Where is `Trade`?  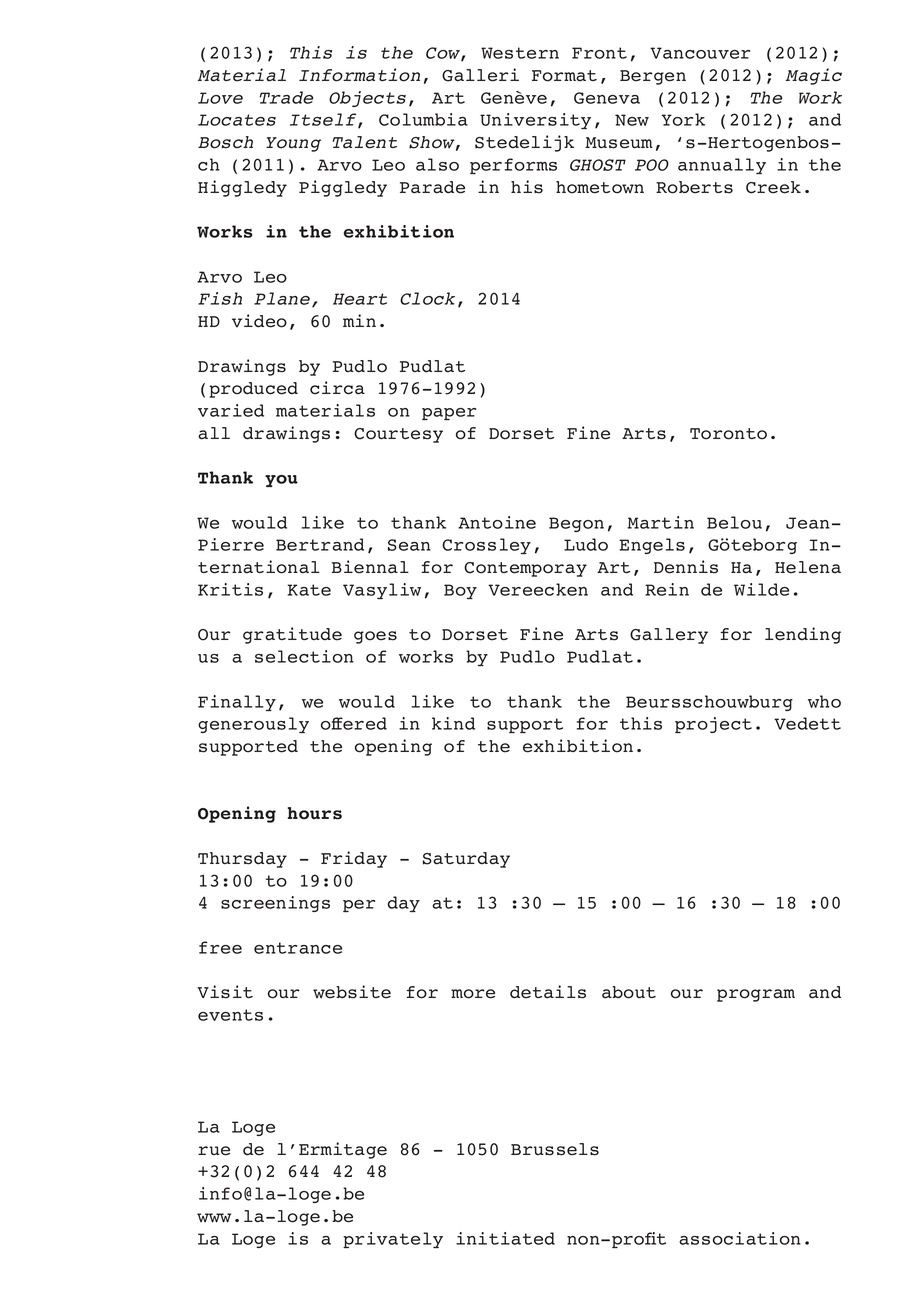
Trade is located at coordinates (286, 97).
